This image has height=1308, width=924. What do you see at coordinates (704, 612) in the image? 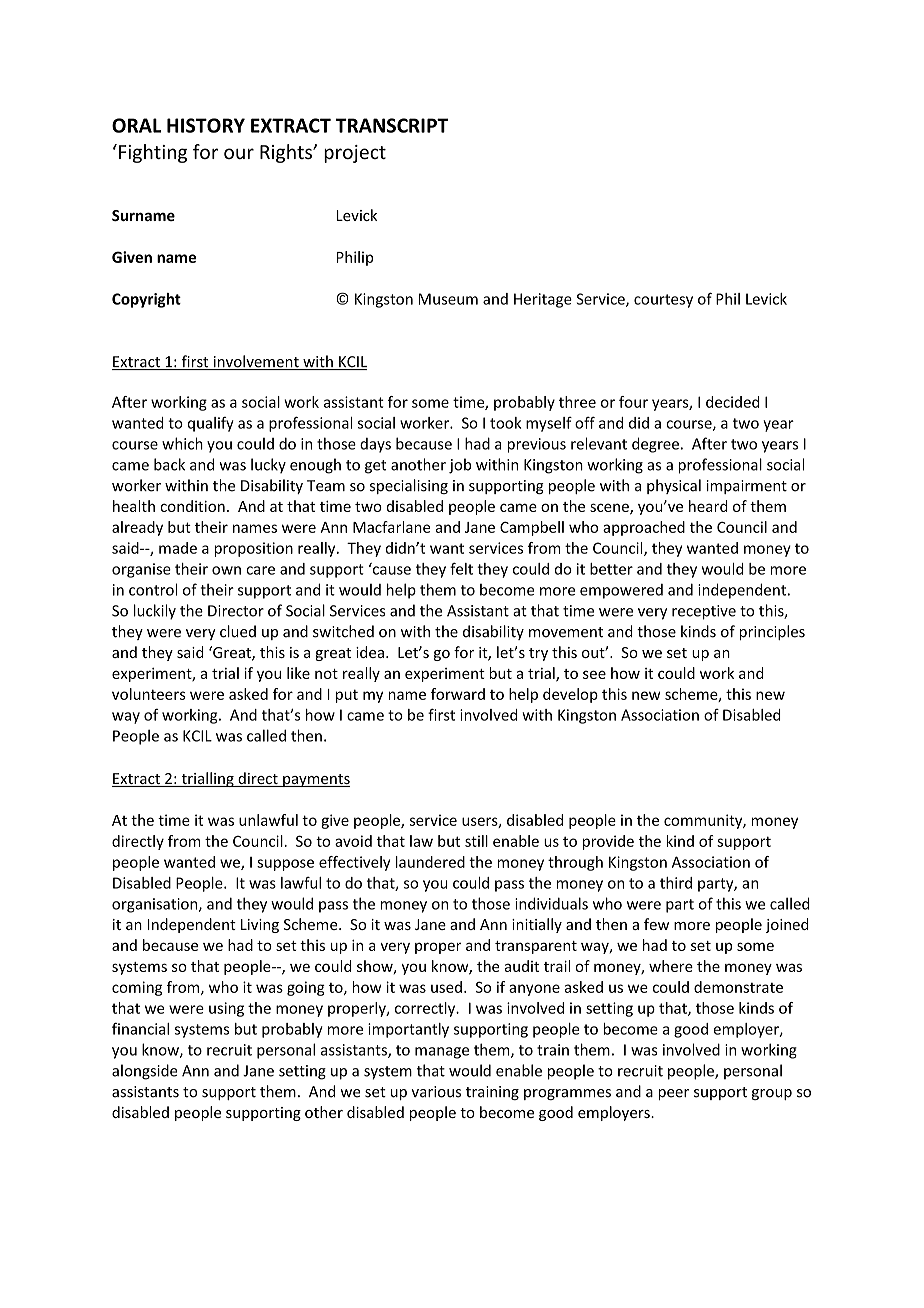
I see `receptive` at bounding box center [704, 612].
